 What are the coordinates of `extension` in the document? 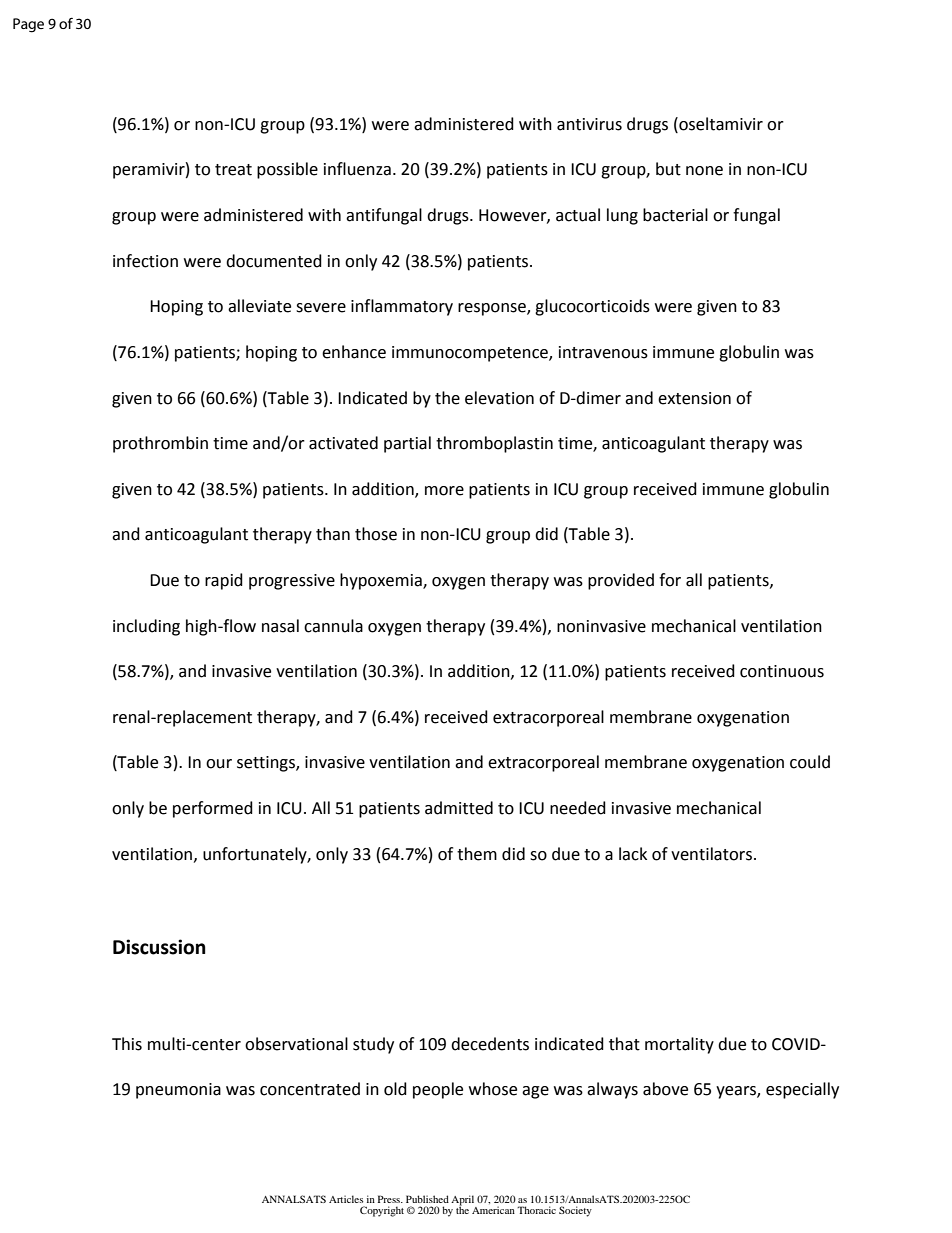 It's located at (694, 398).
